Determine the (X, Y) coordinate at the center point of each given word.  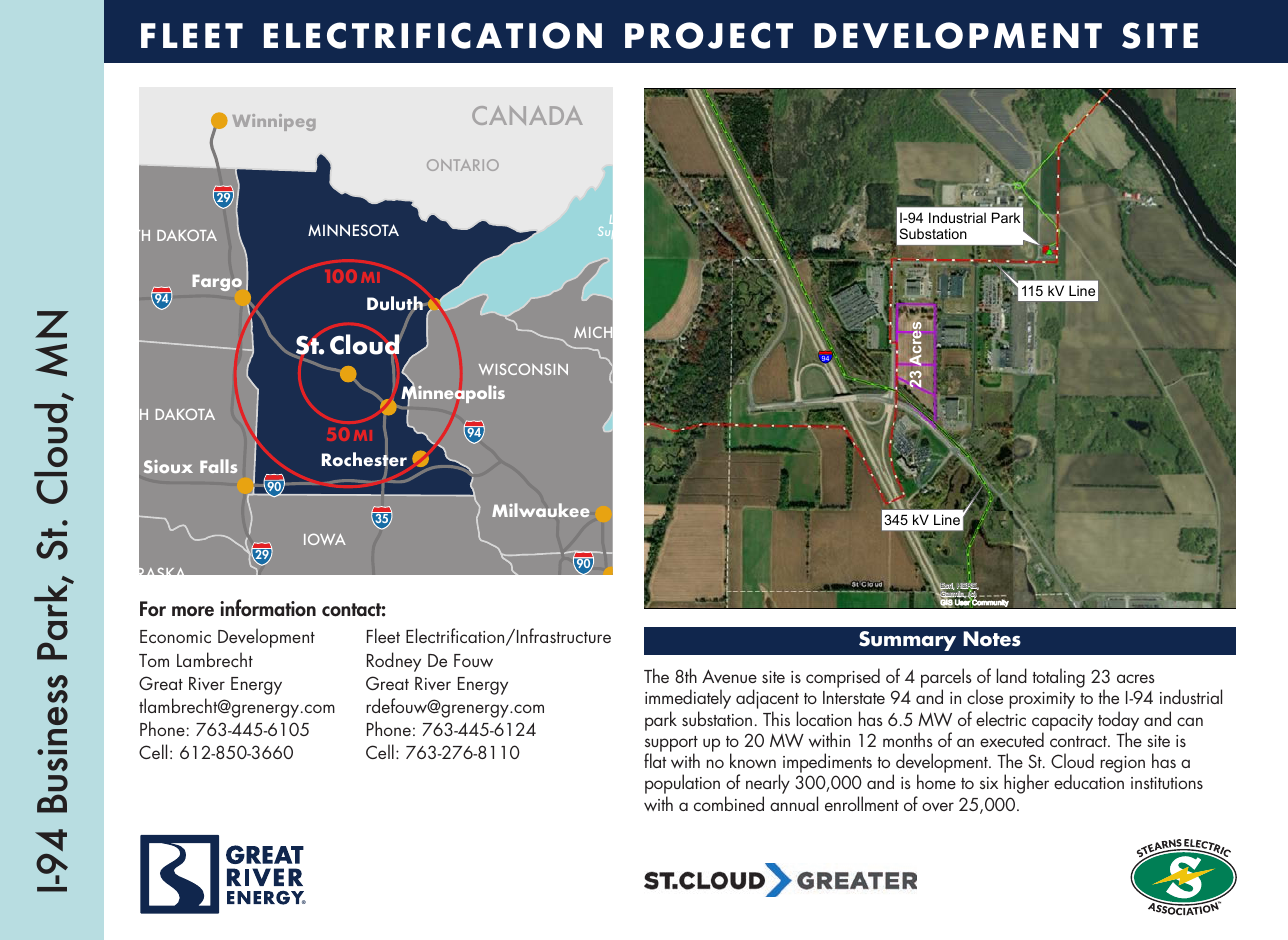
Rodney (394, 662)
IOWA (325, 539)
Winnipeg (274, 122)
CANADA (527, 115)
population (682, 785)
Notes (992, 639)
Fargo (217, 282)
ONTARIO (463, 165)
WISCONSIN (523, 369)
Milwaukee (540, 510)
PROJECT (709, 35)
